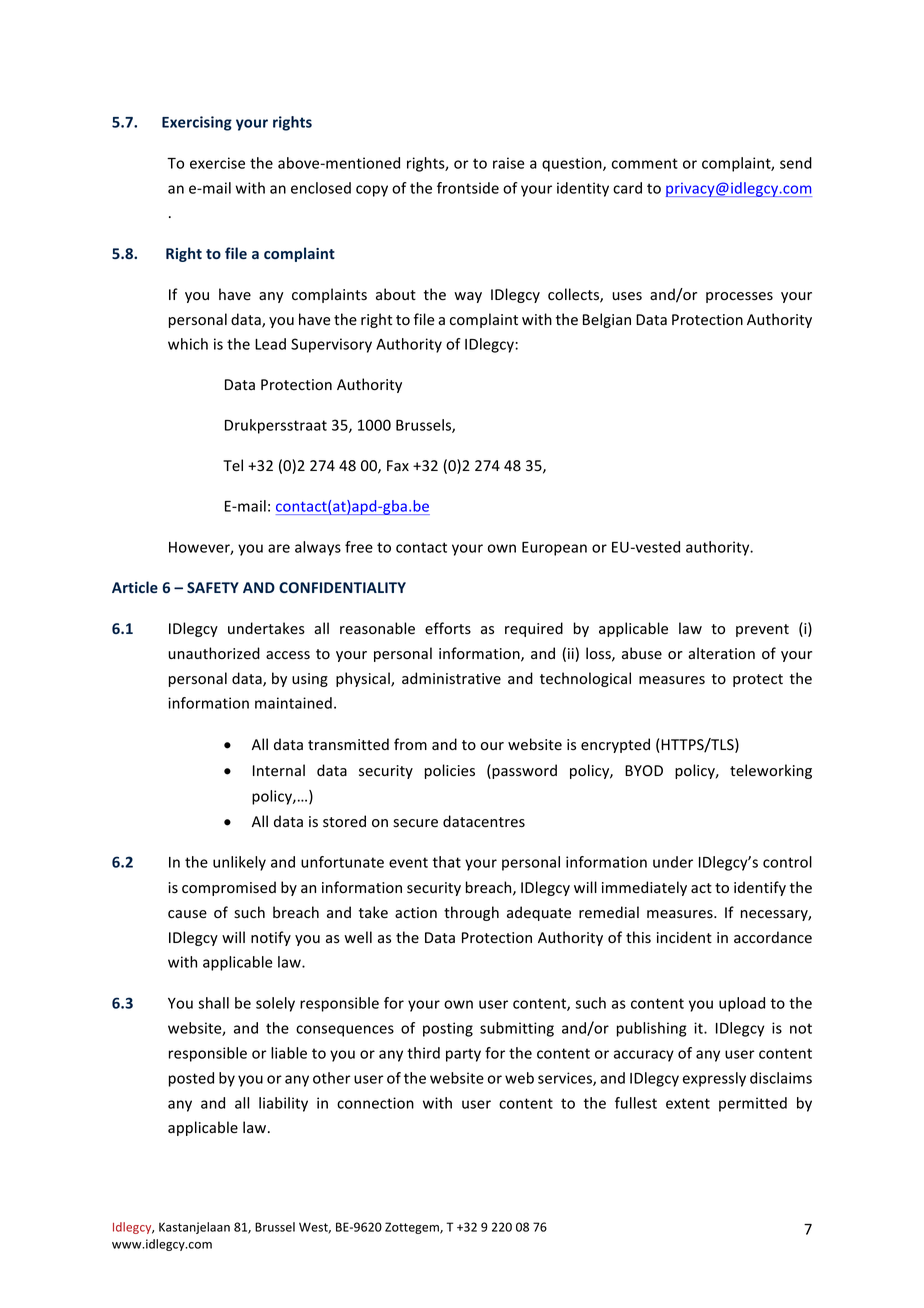 Image resolution: width=924 pixels, height=1308 pixels. Describe the element at coordinates (645, 163) in the screenshot. I see `comment` at that location.
